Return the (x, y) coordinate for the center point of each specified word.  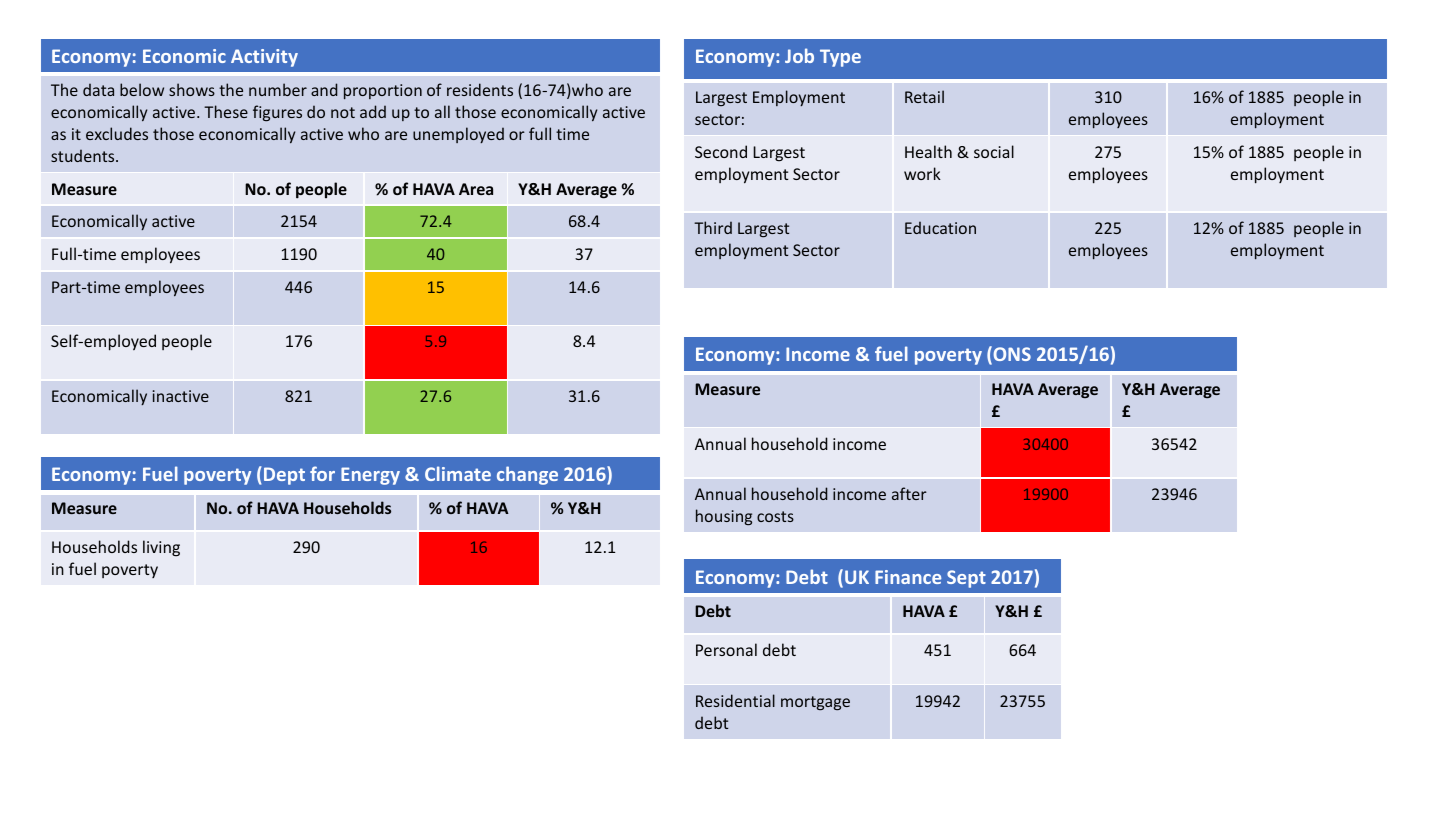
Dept (284, 476)
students (84, 155)
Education (940, 227)
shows (192, 89)
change (527, 475)
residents (480, 89)
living (161, 548)
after (909, 493)
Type (840, 58)
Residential (735, 700)
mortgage (815, 703)
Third (713, 227)
